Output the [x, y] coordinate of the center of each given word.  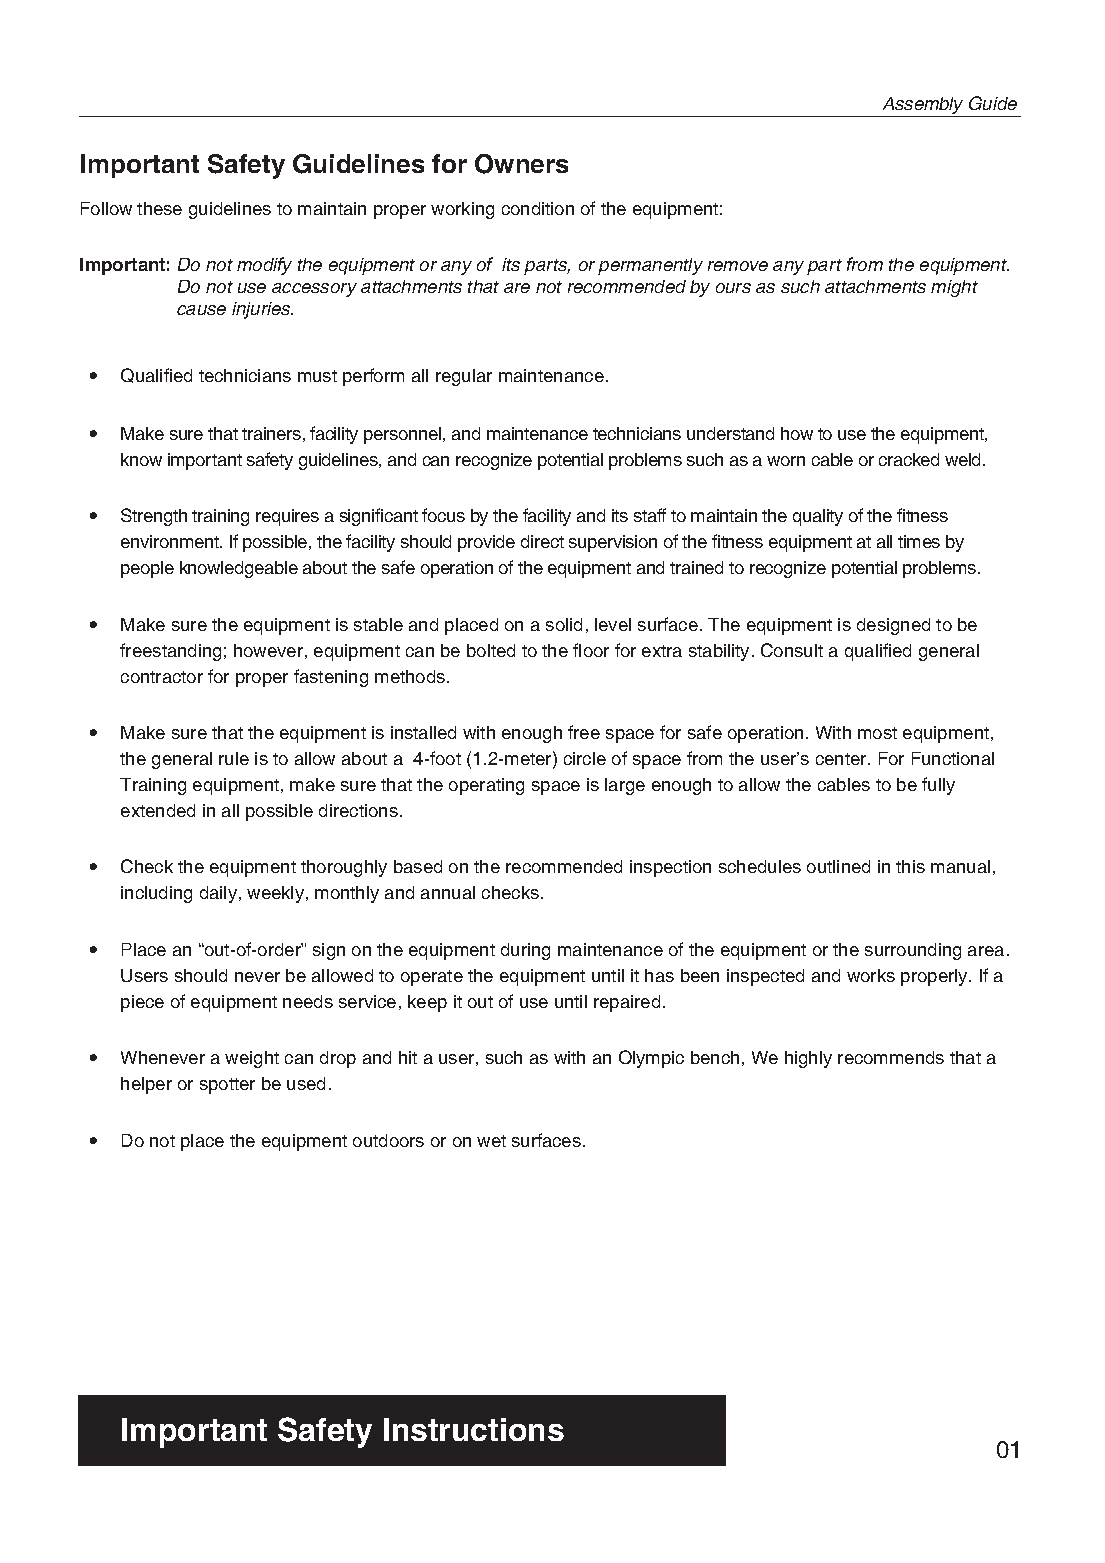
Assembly [923, 105]
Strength [154, 517]
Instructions [474, 1429]
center [842, 759]
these [159, 208]
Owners [521, 164]
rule [234, 758]
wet [491, 1141]
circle [585, 758]
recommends [891, 1057]
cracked [909, 459]
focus [443, 515]
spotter [227, 1086]
